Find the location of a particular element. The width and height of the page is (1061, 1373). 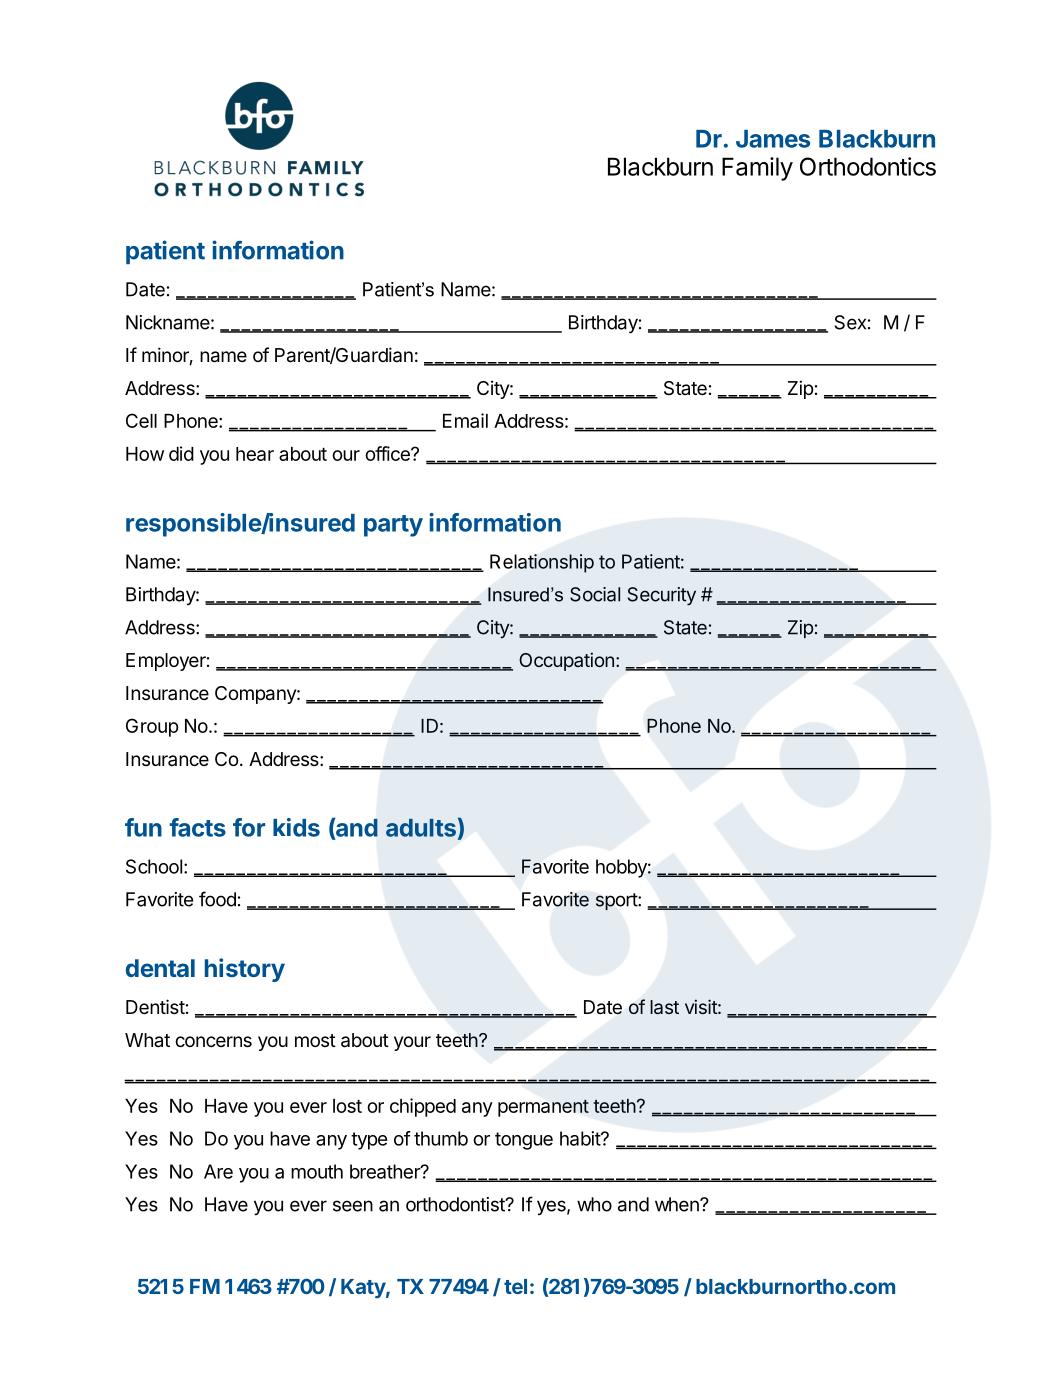

Cell is located at coordinates (141, 420).
